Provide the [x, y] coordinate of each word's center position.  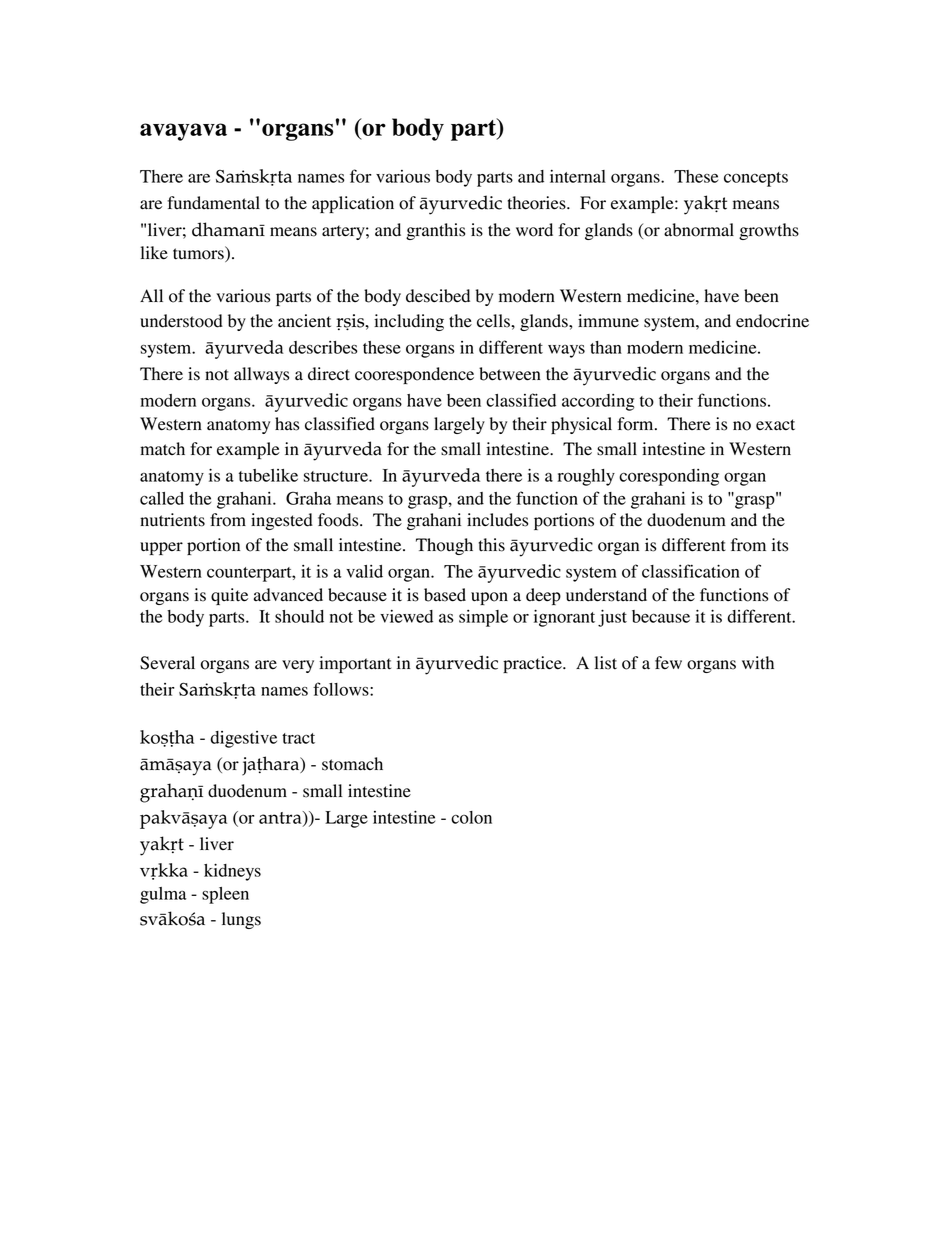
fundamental [213, 203]
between [510, 374]
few [668, 663]
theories [538, 203]
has [287, 424]
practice [533, 664]
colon [471, 817]
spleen [225, 895]
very [298, 666]
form [636, 424]
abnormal [699, 230]
